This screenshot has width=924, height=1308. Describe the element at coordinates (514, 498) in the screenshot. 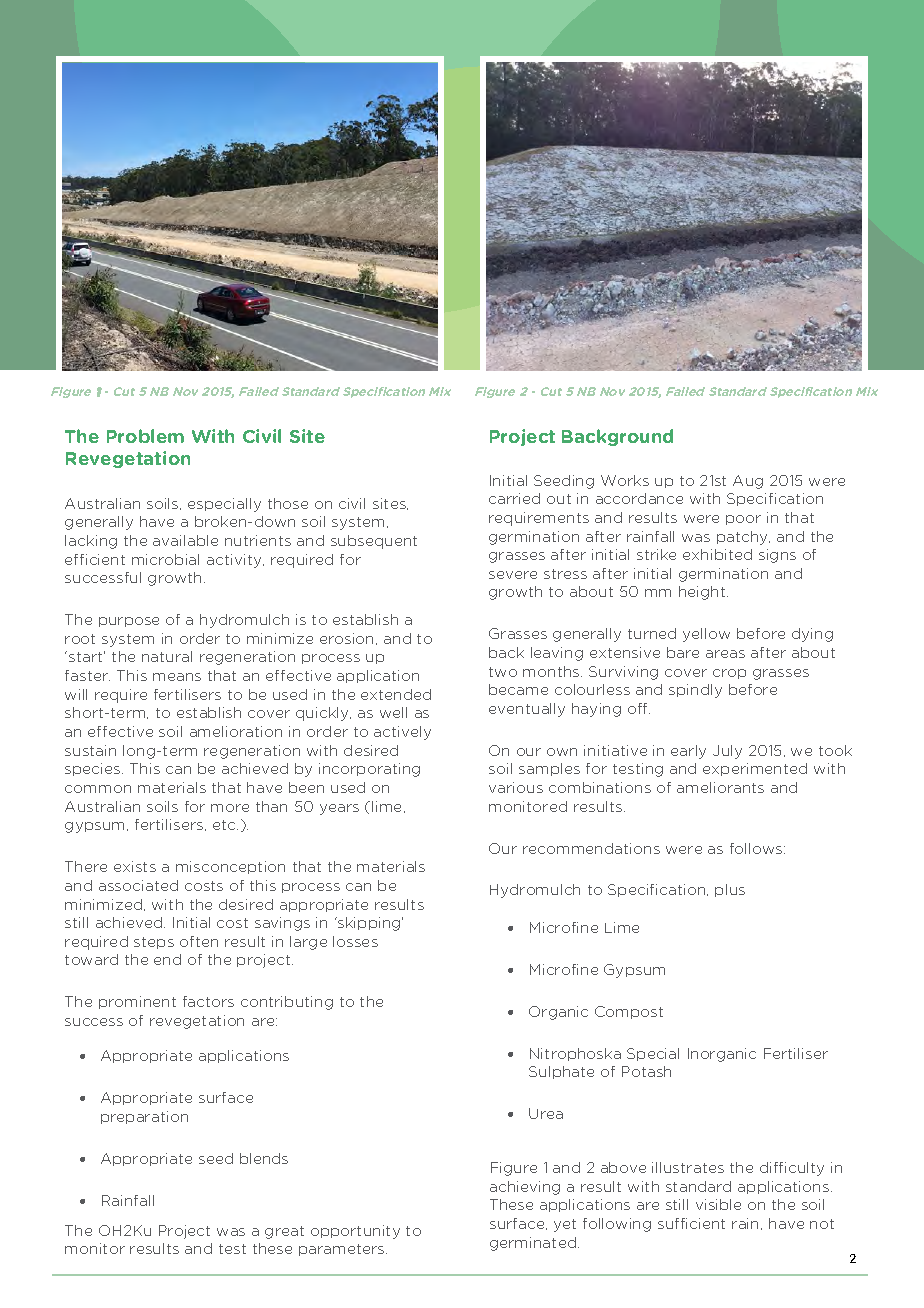

I see `carried` at that location.
